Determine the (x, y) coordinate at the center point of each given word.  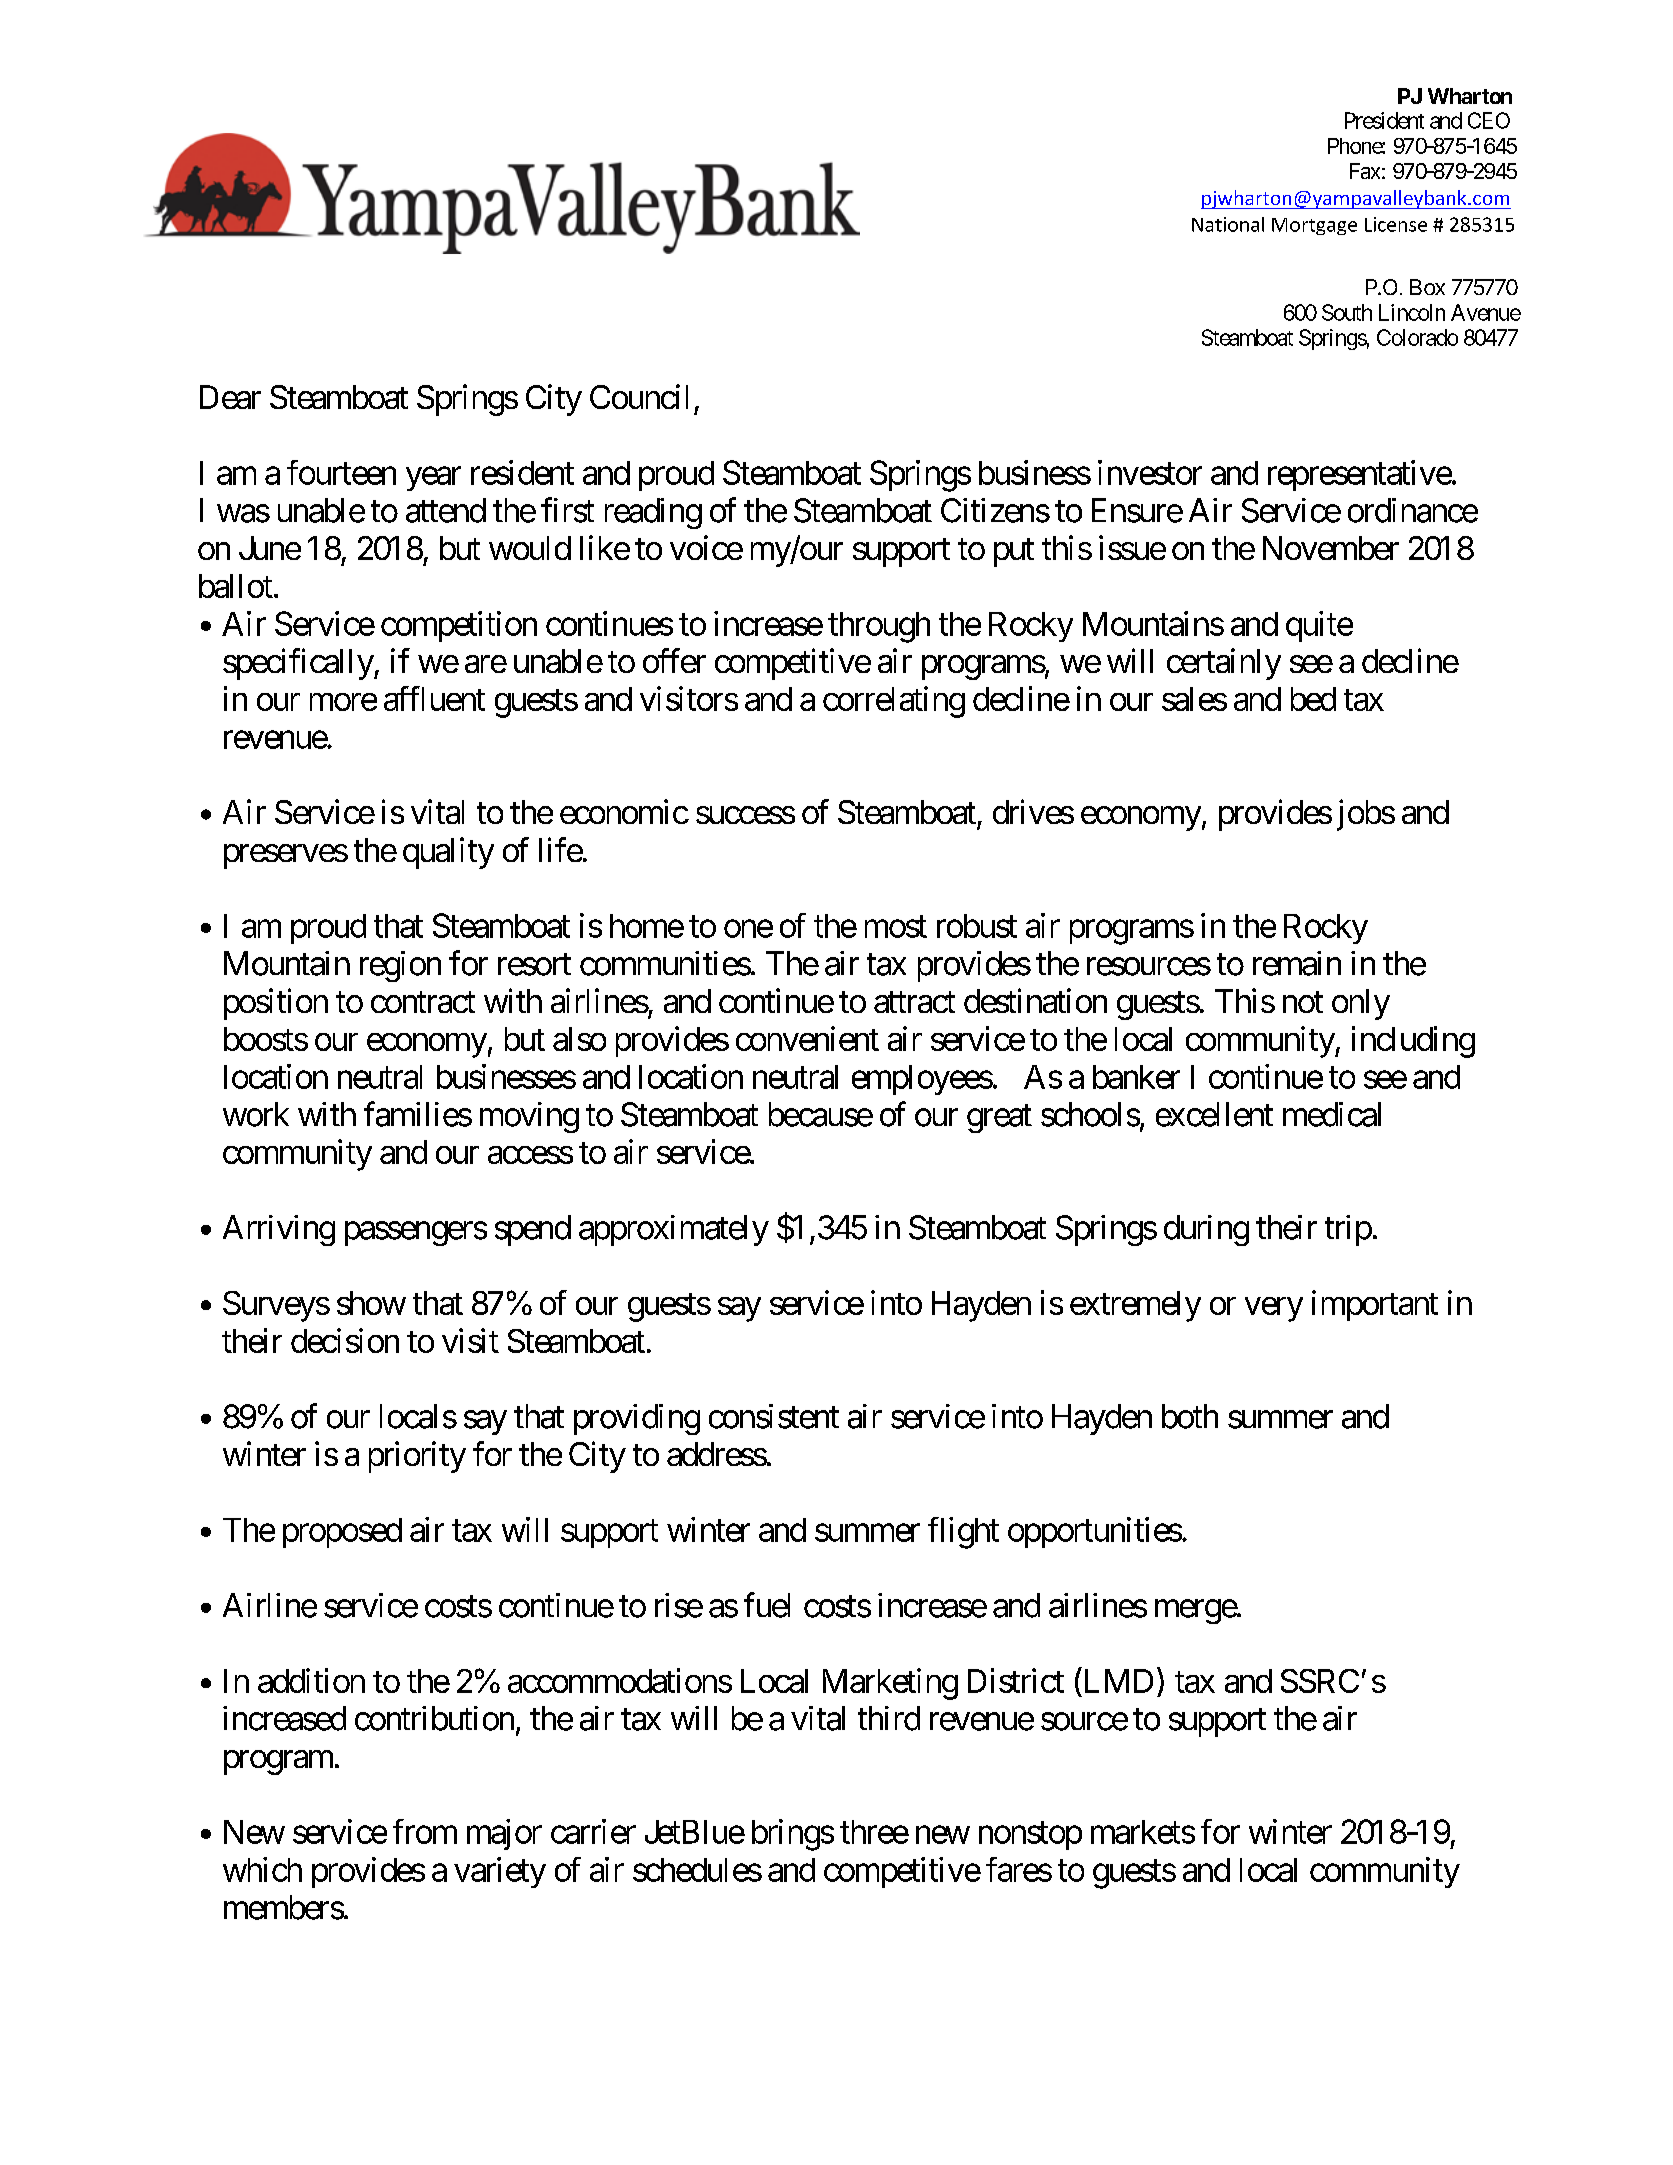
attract (914, 1002)
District (1016, 1680)
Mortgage (1314, 226)
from (425, 1831)
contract (423, 1002)
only (1361, 1004)
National (1228, 224)
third (889, 1718)
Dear (230, 397)
